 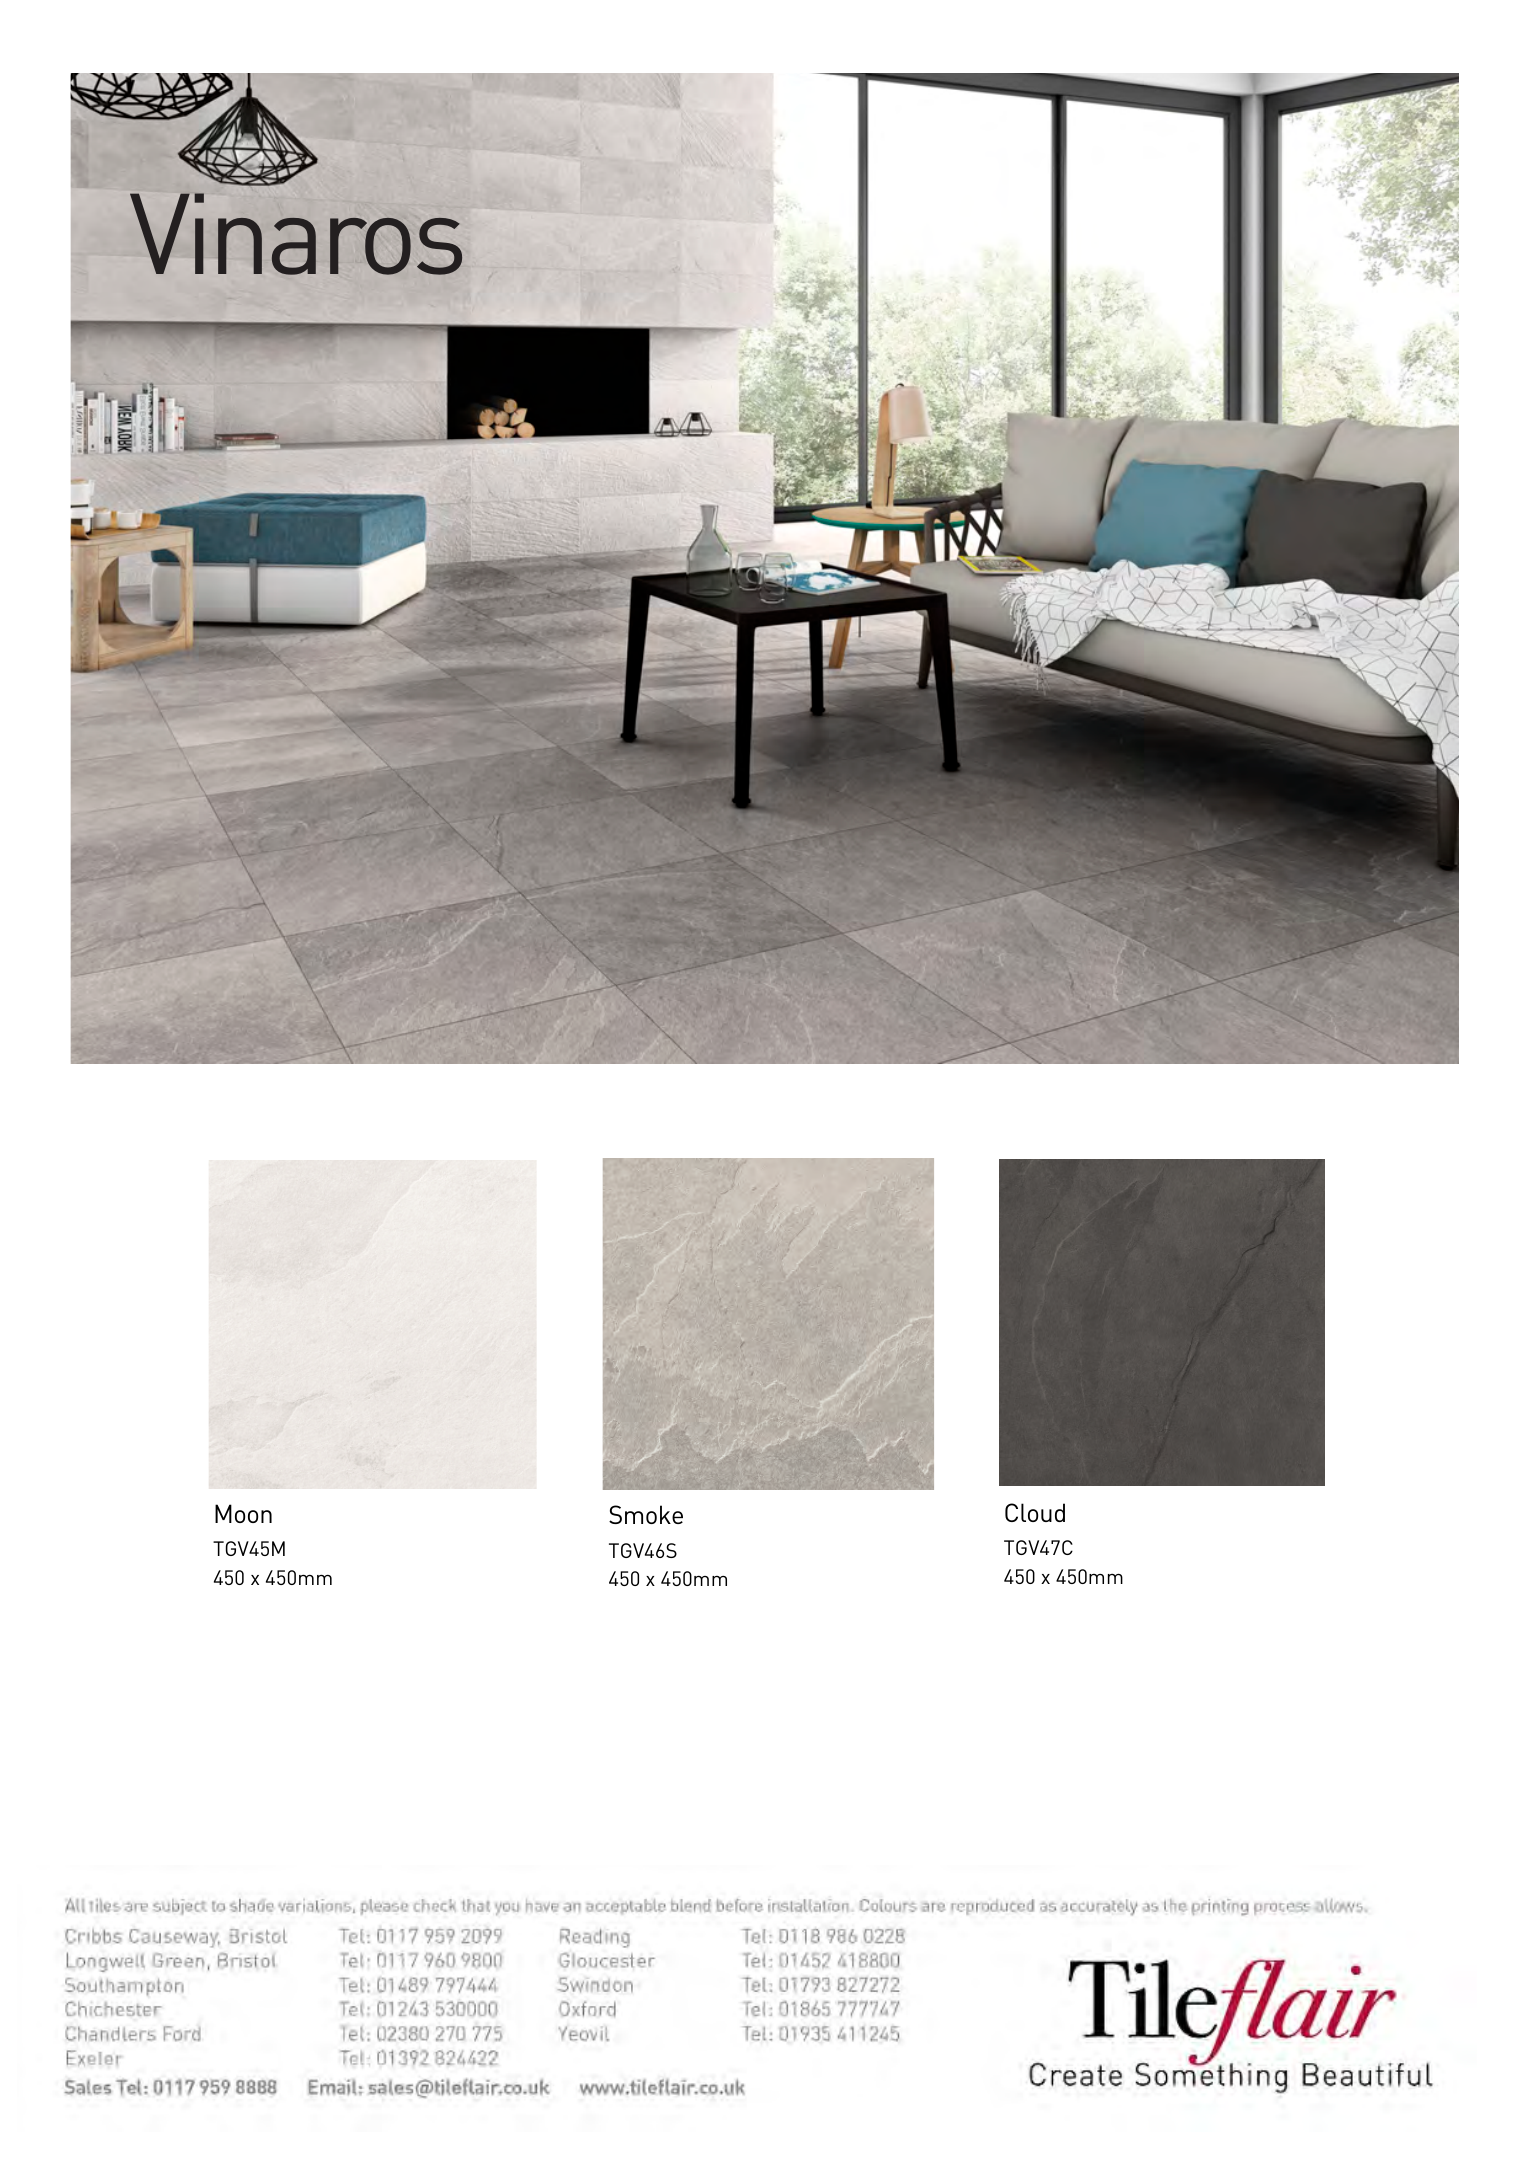 I want to click on Exeter, so click(x=602, y=1948).
